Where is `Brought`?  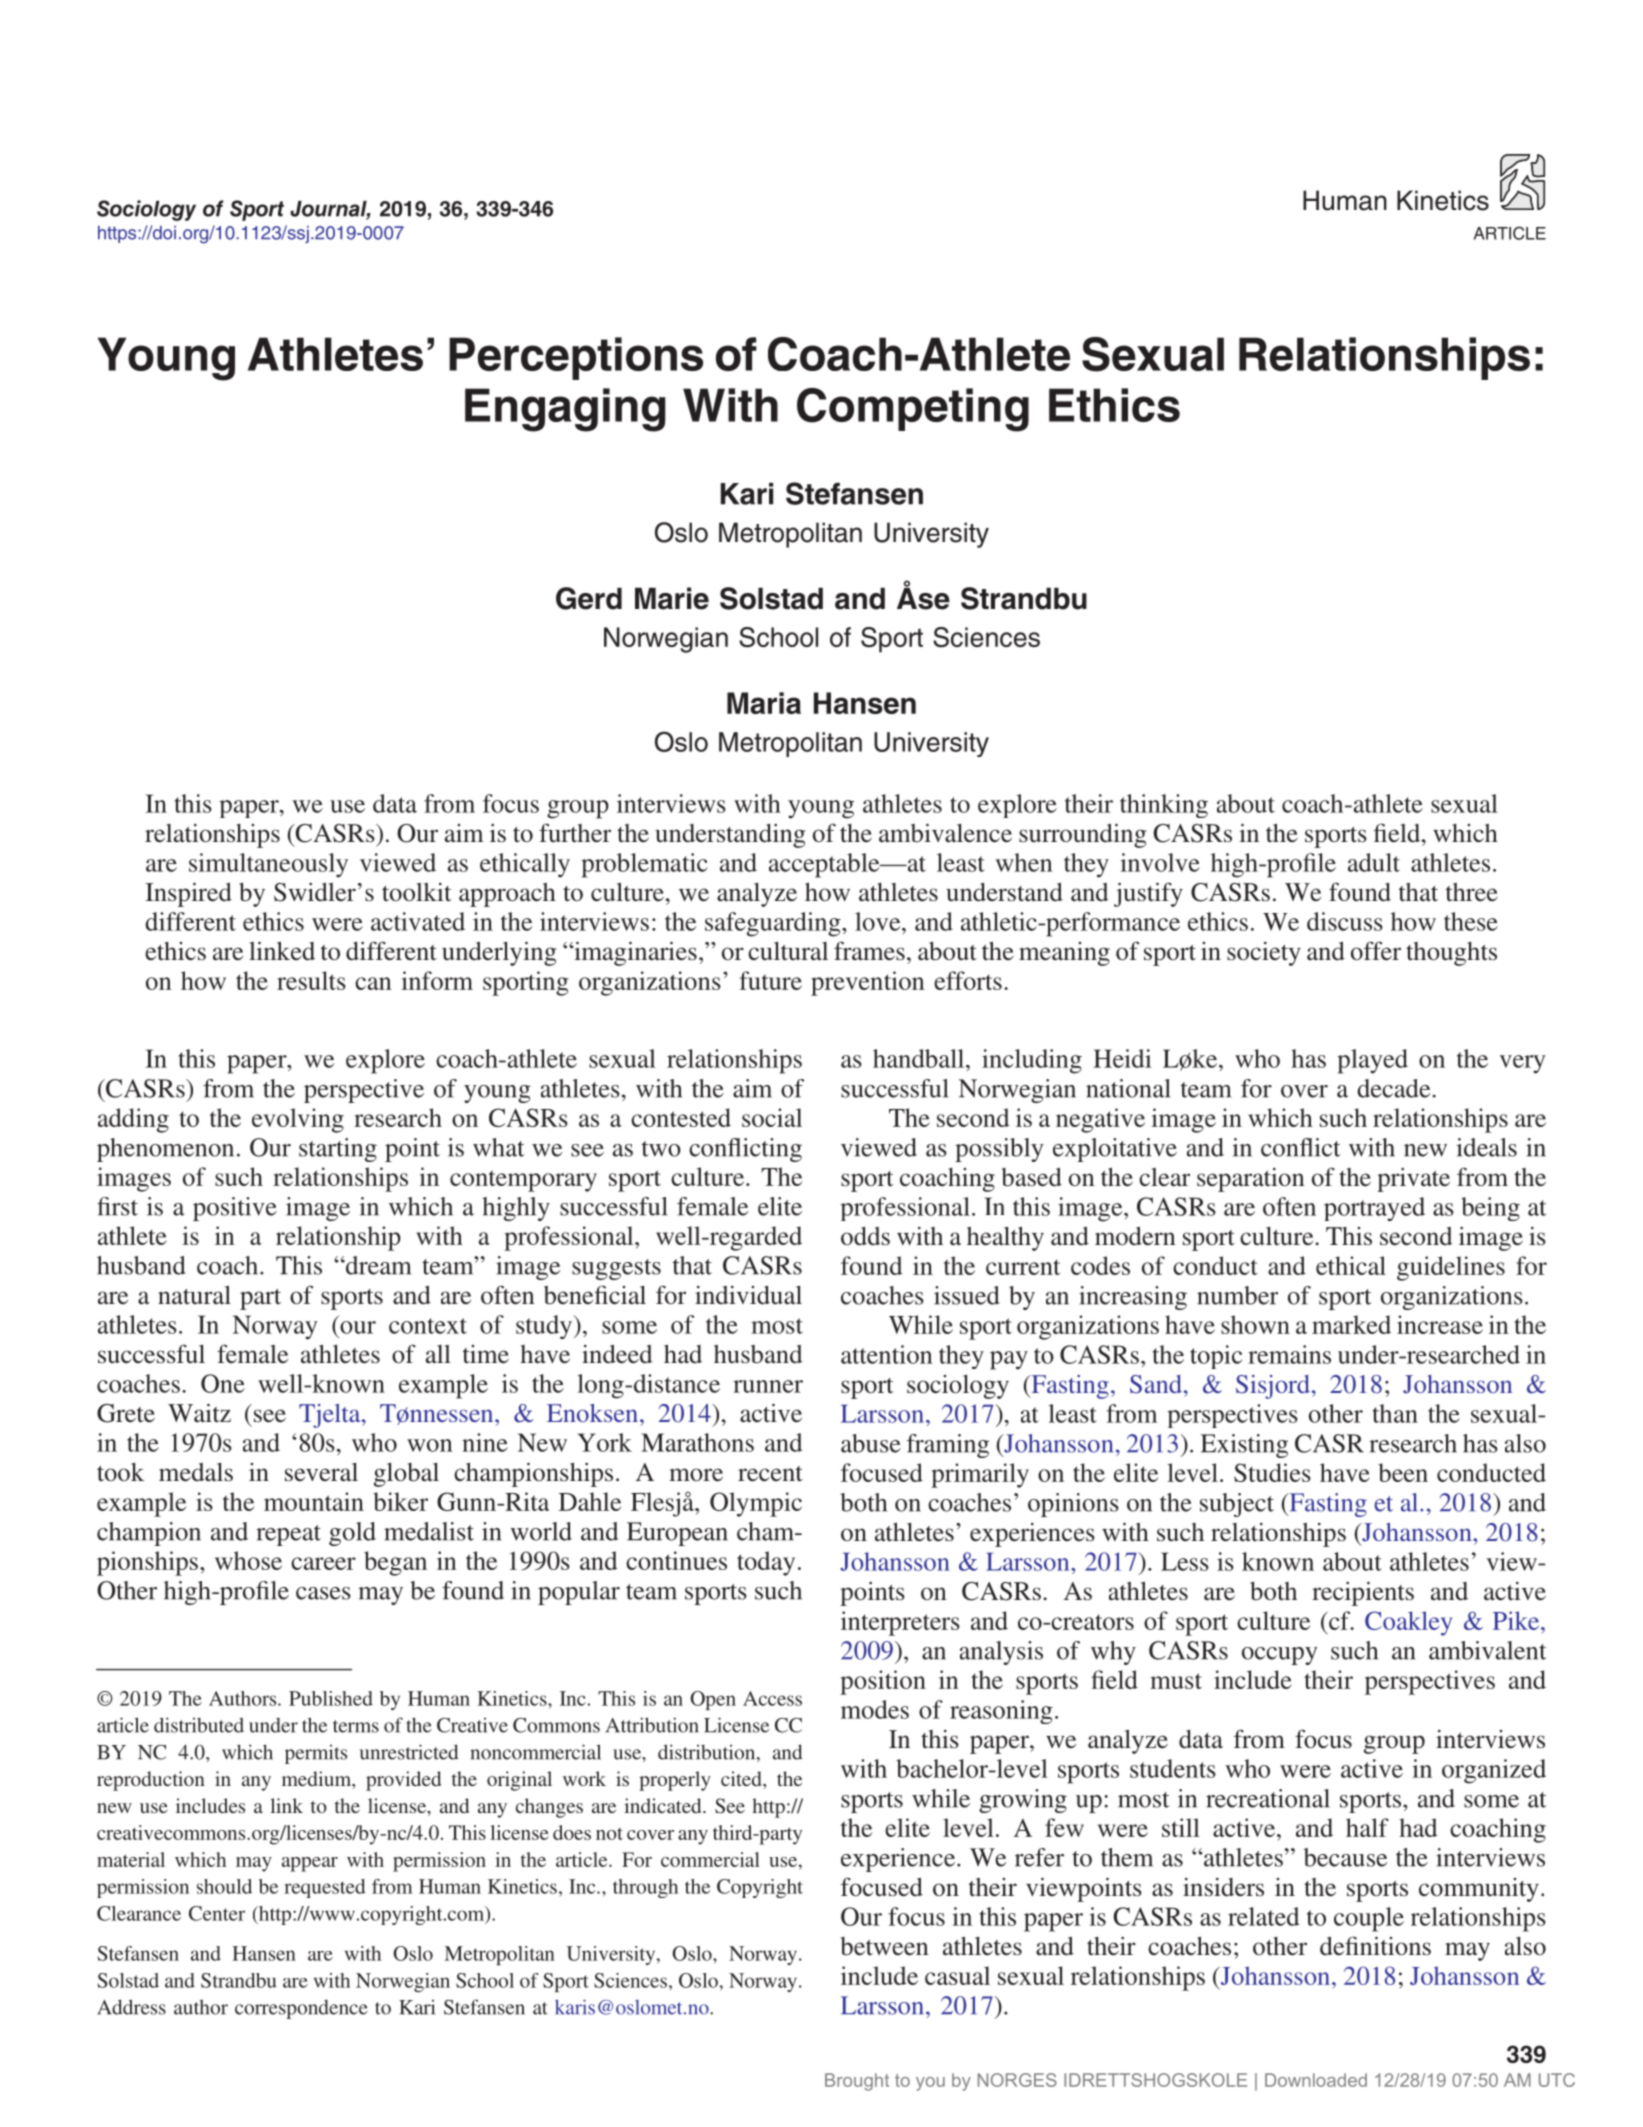
Brought is located at coordinates (857, 2082).
